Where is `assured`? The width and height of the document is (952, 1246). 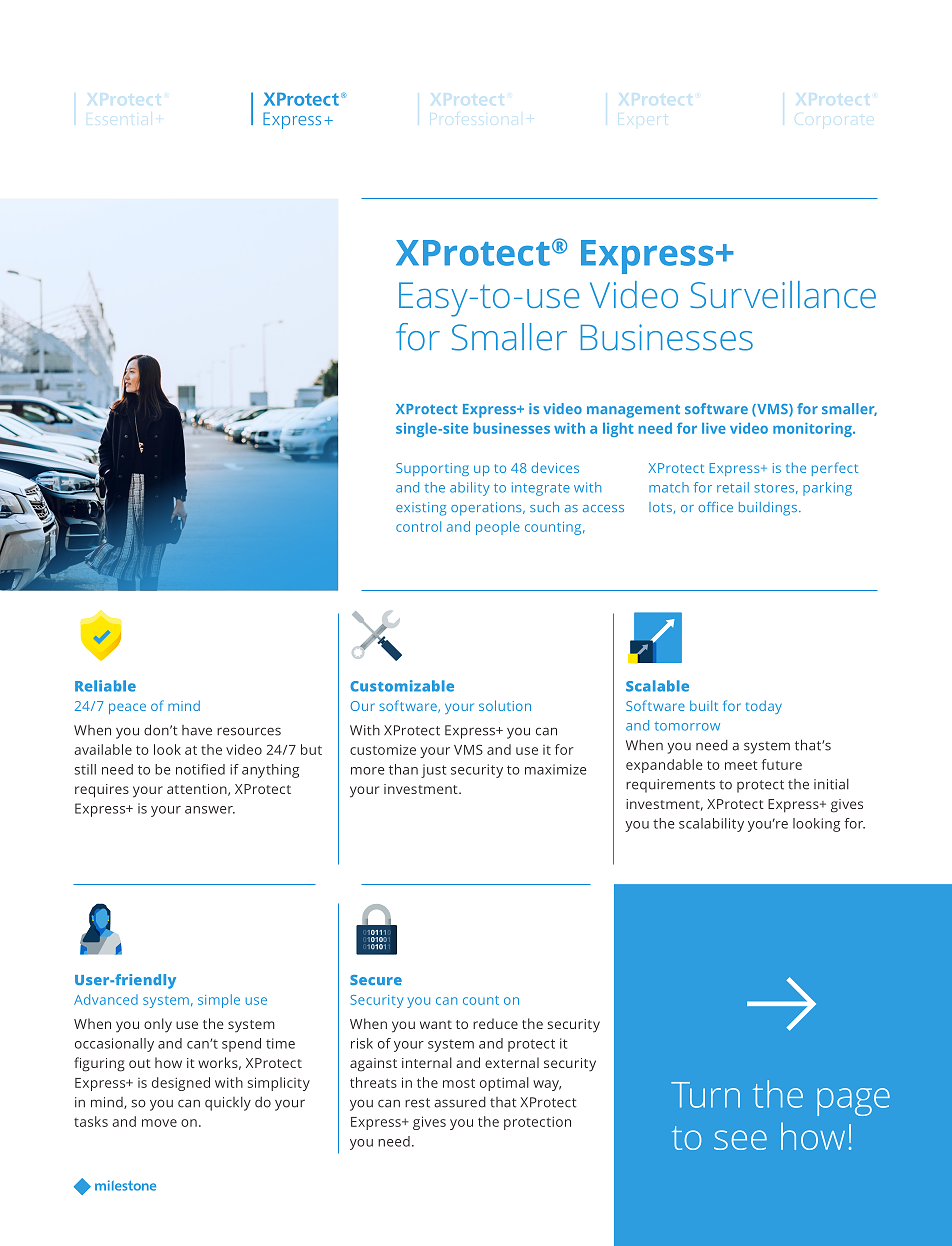
assured is located at coordinates (460, 1102).
